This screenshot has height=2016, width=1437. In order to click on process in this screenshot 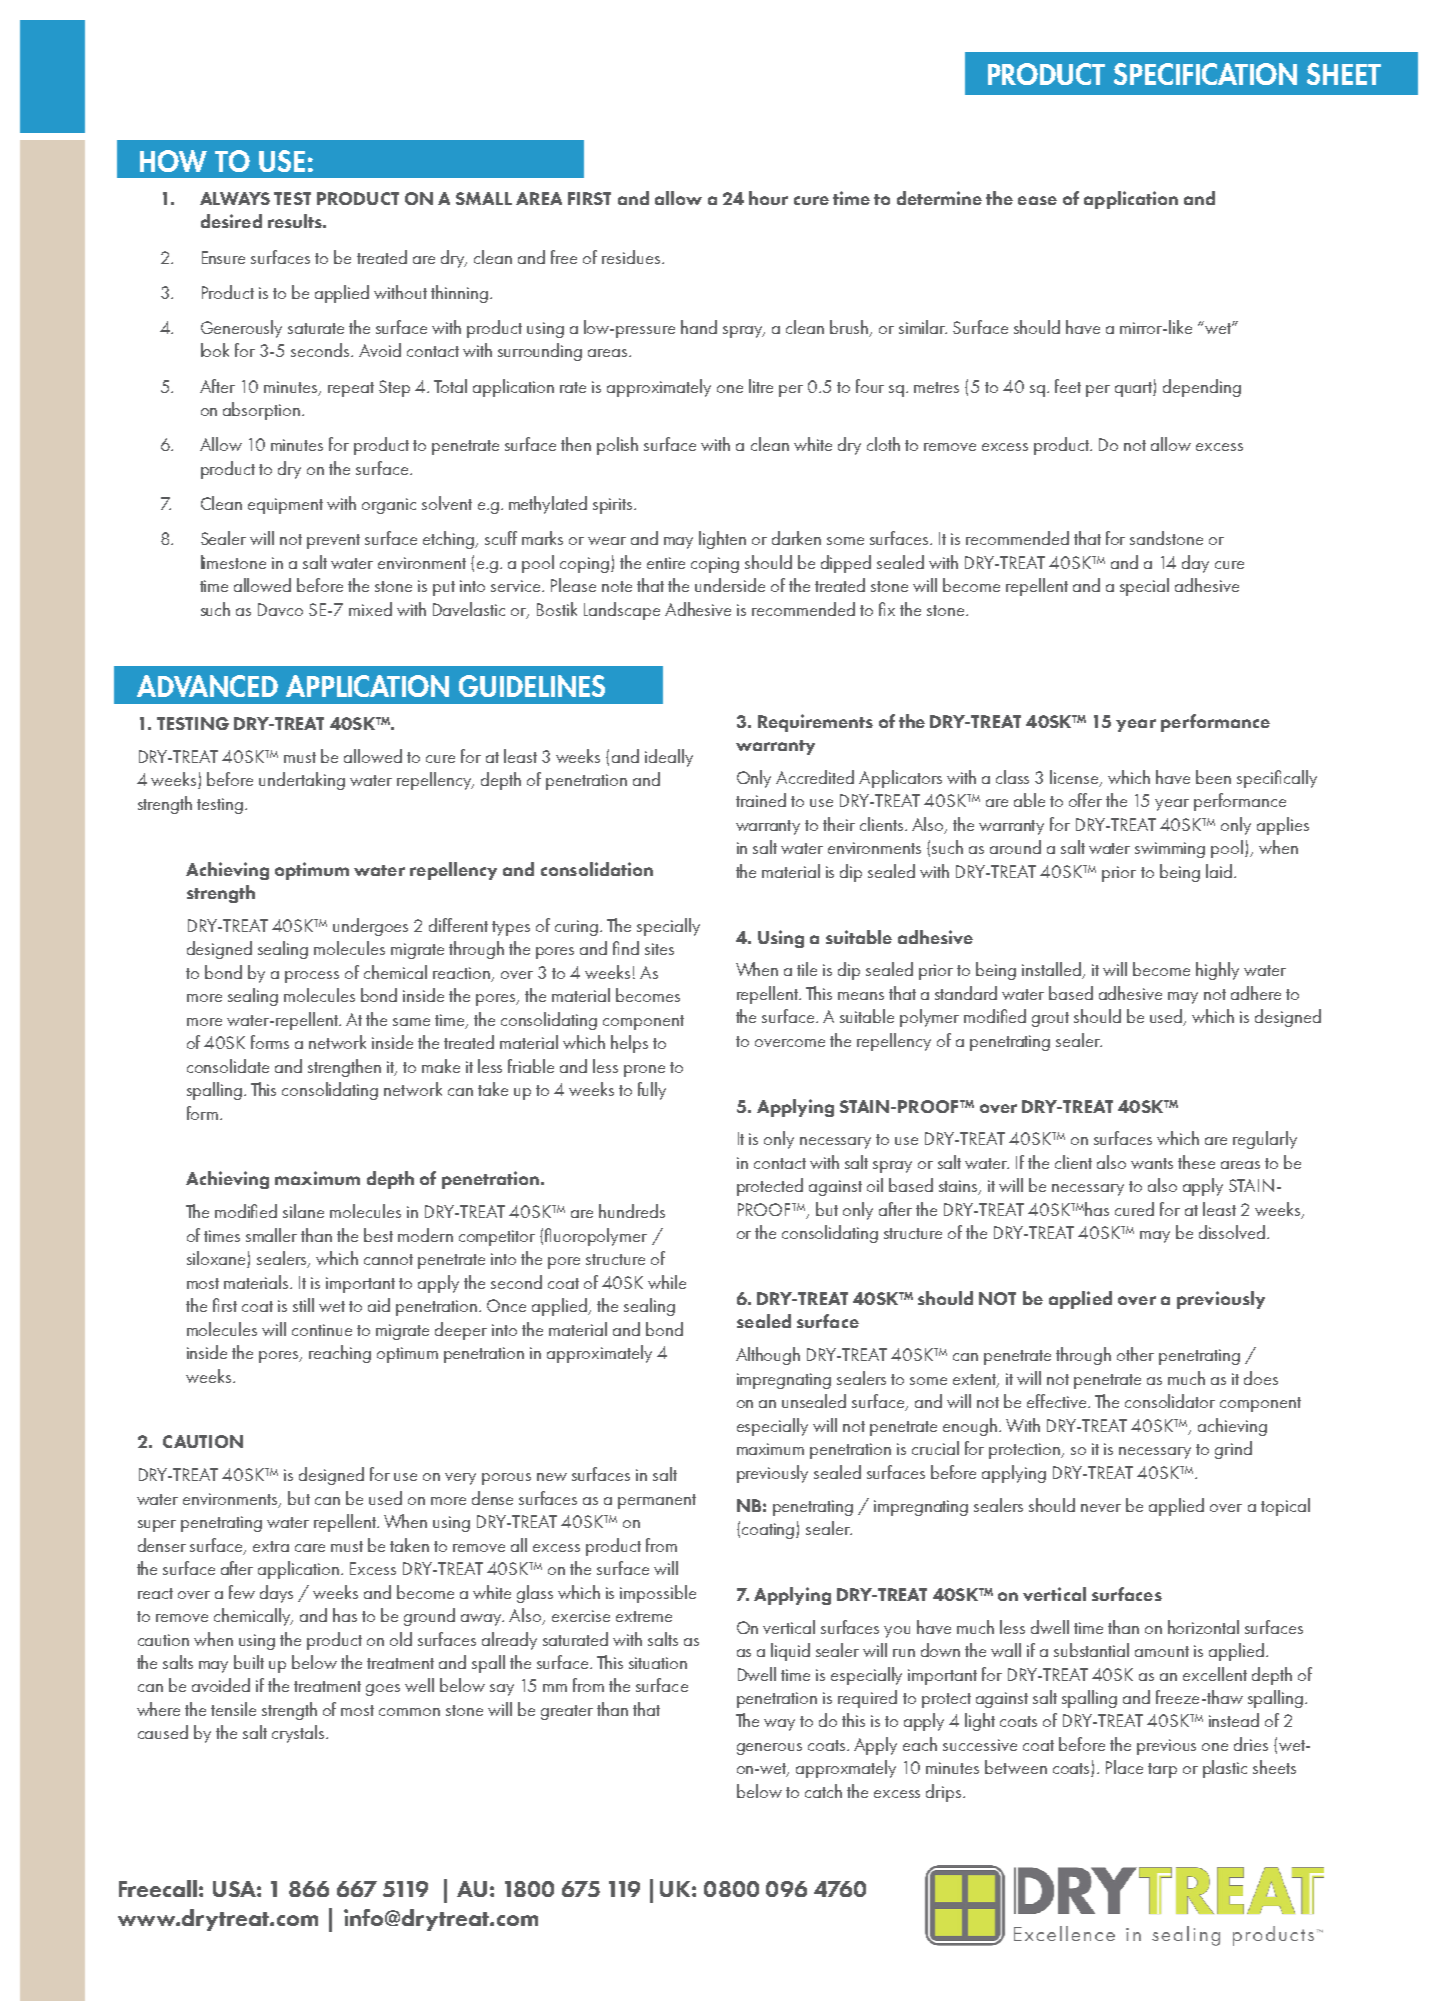, I will do `click(312, 977)`.
